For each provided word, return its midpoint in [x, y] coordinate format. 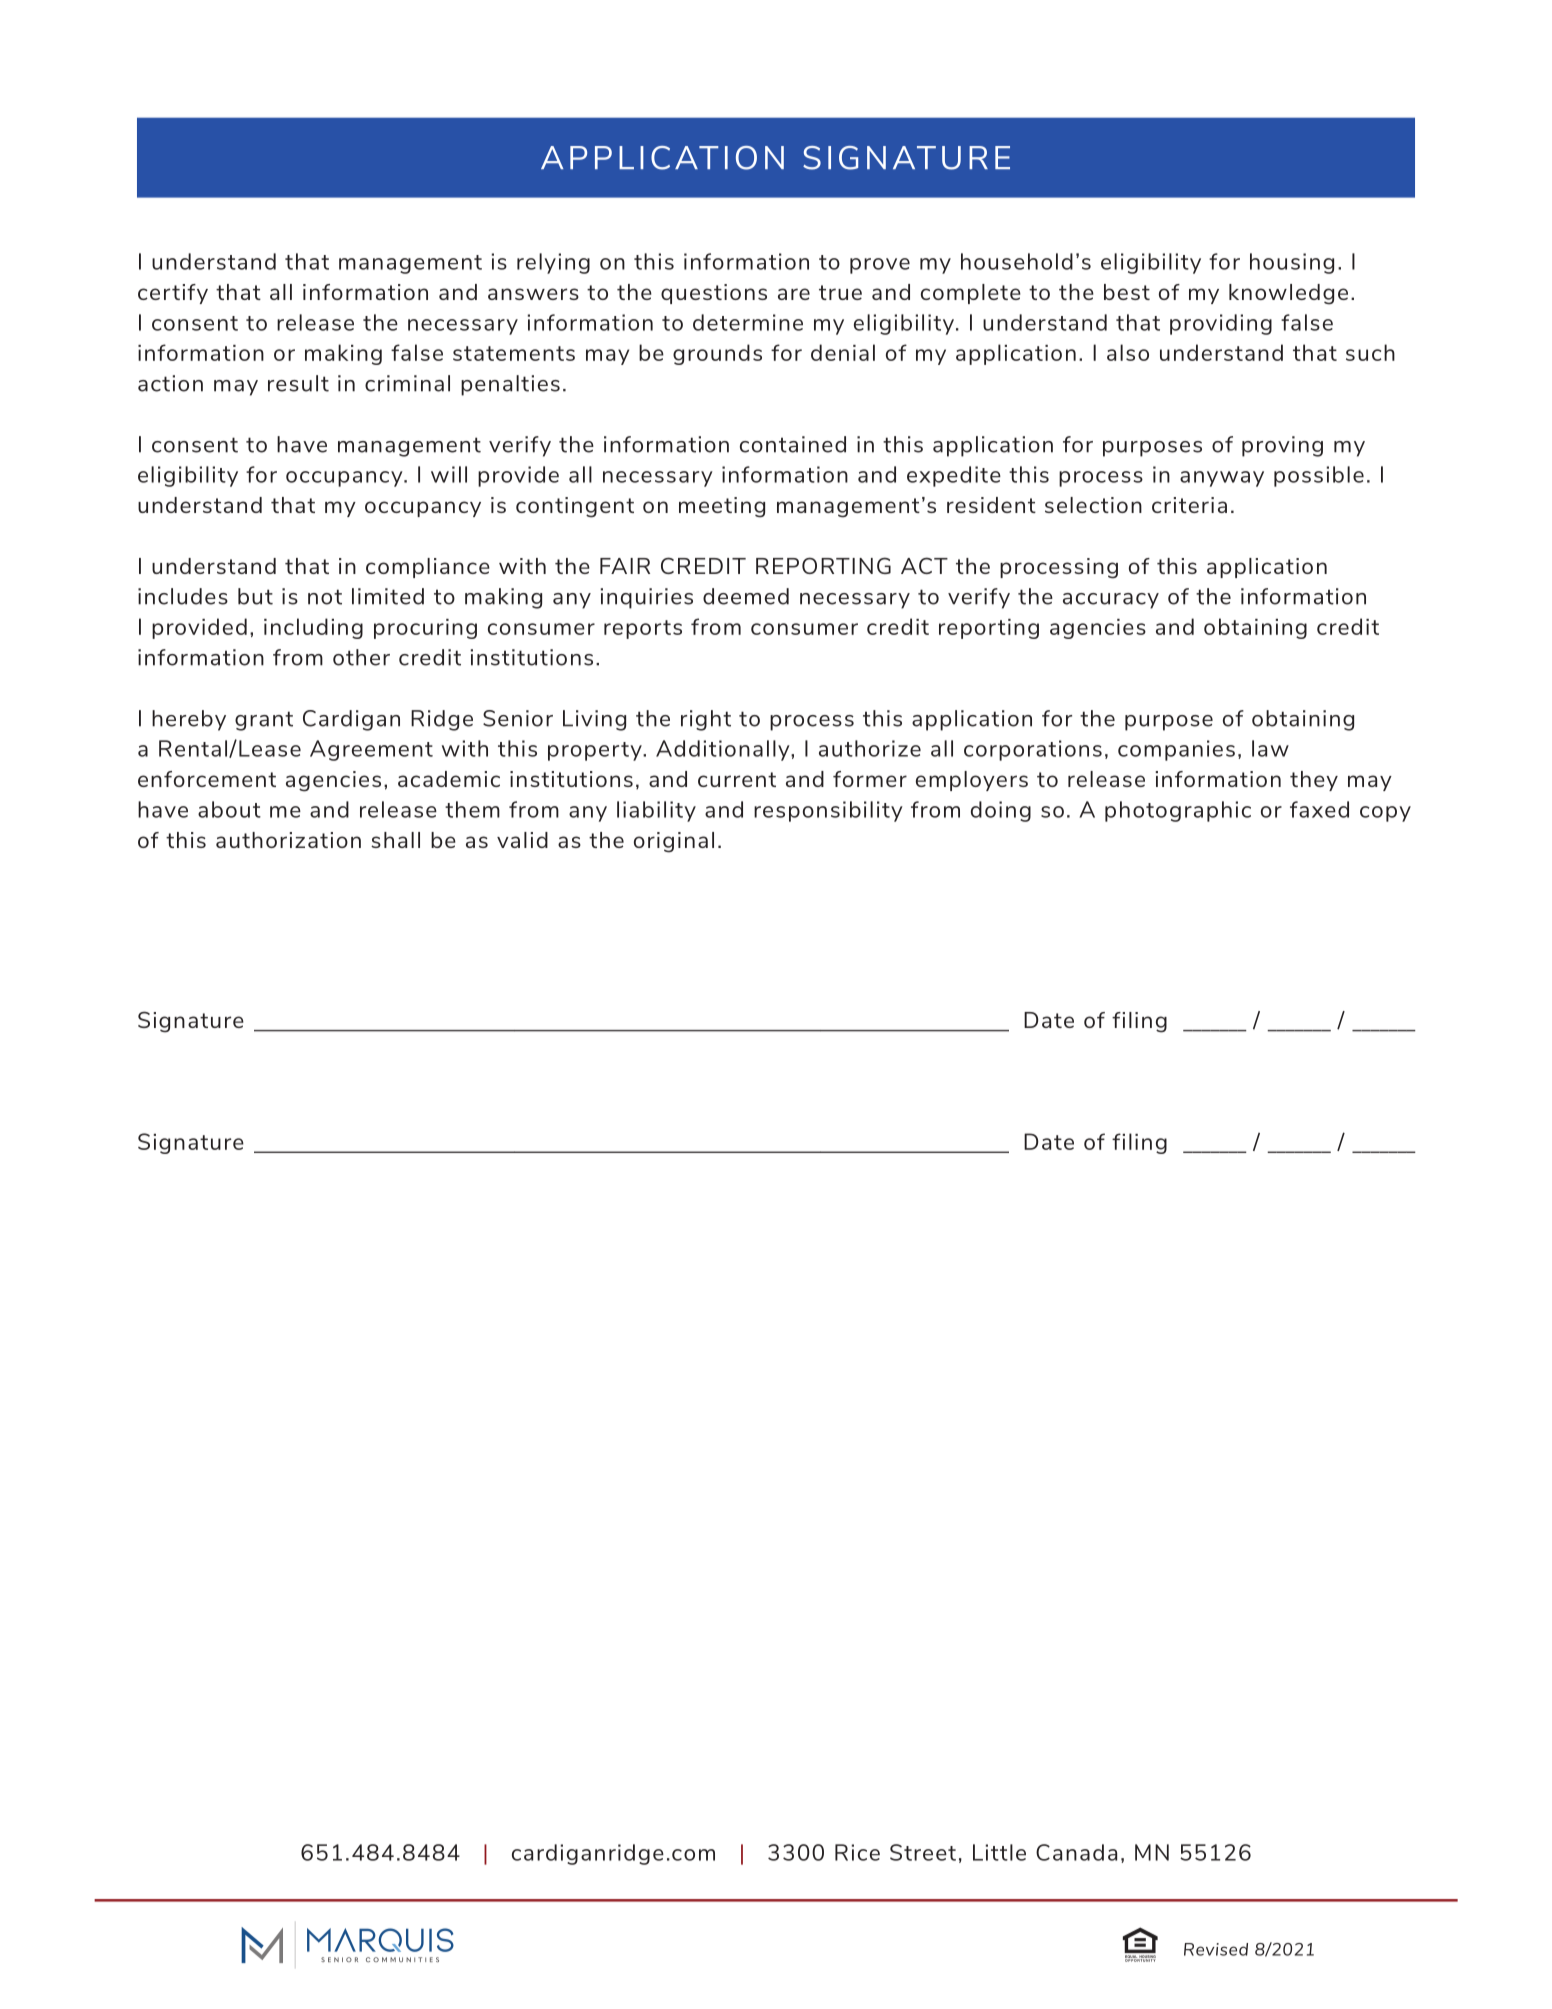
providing [1221, 324]
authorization [288, 840]
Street [923, 1852]
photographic [1178, 811]
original [674, 842]
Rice [857, 1852]
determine [748, 322]
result [298, 383]
